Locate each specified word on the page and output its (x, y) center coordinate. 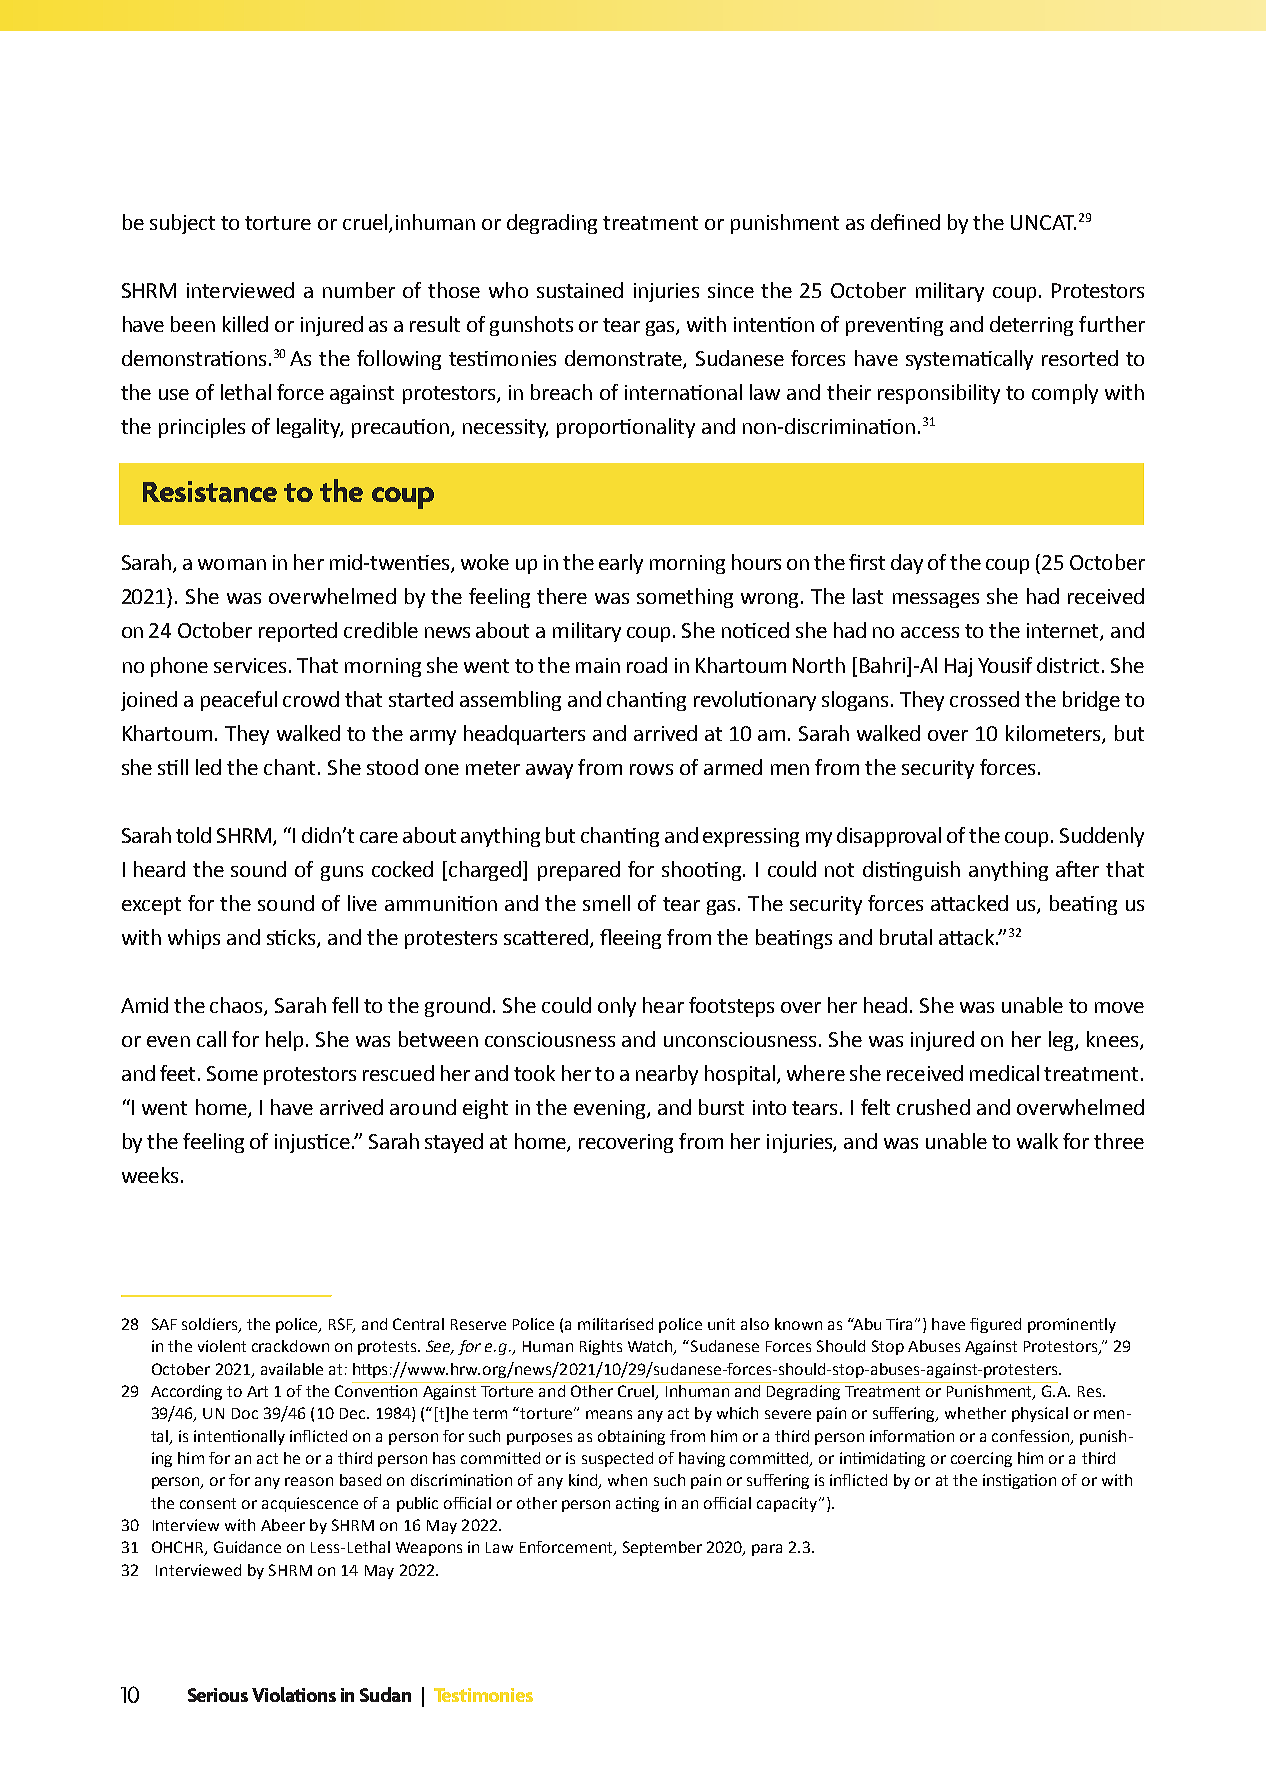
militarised (615, 1324)
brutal (906, 937)
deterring (1031, 326)
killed (245, 324)
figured (995, 1325)
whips (194, 939)
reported (298, 632)
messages (936, 600)
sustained (580, 290)
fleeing (630, 939)
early (621, 564)
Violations (294, 1694)
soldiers (211, 1325)
